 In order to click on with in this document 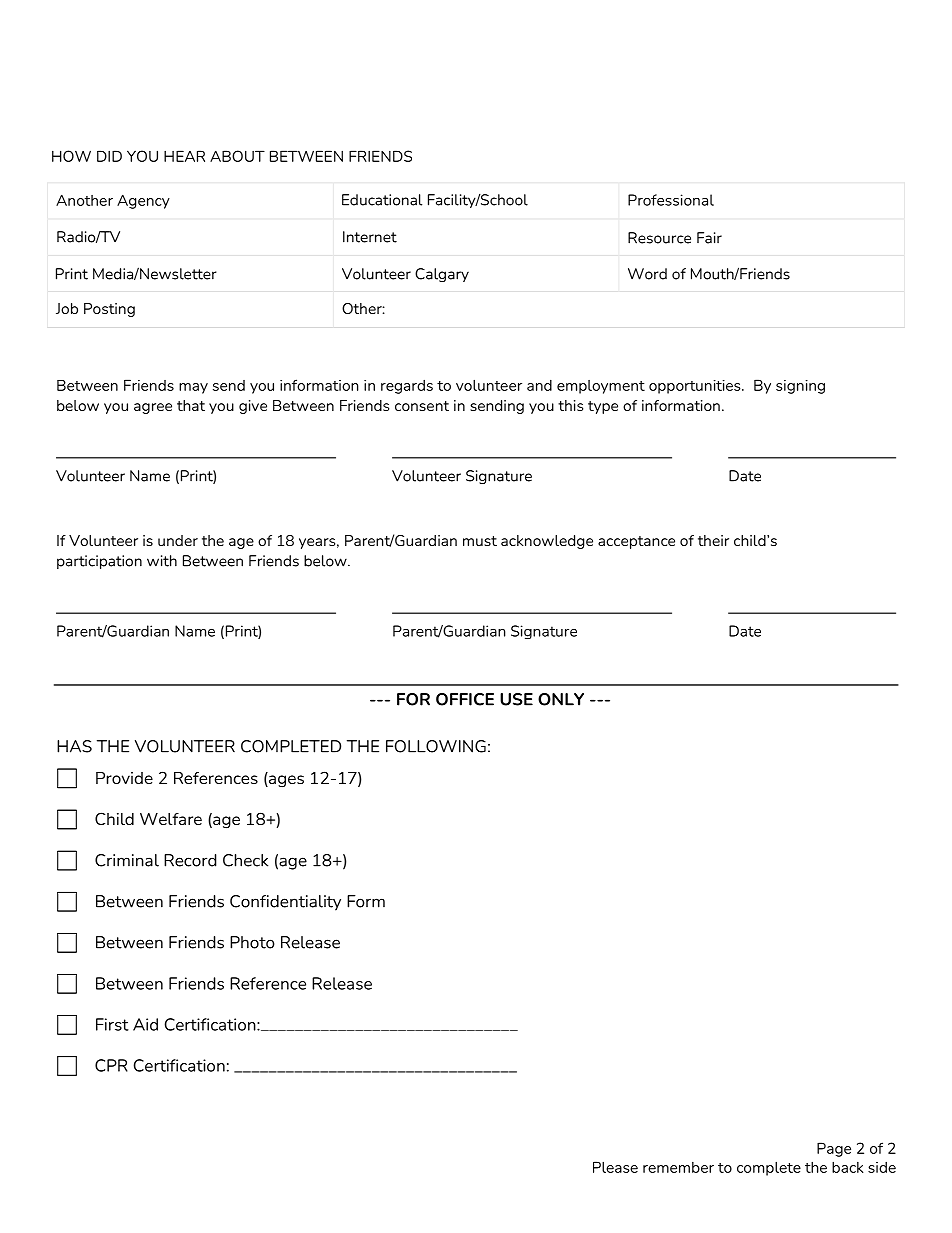, I will do `click(162, 561)`.
